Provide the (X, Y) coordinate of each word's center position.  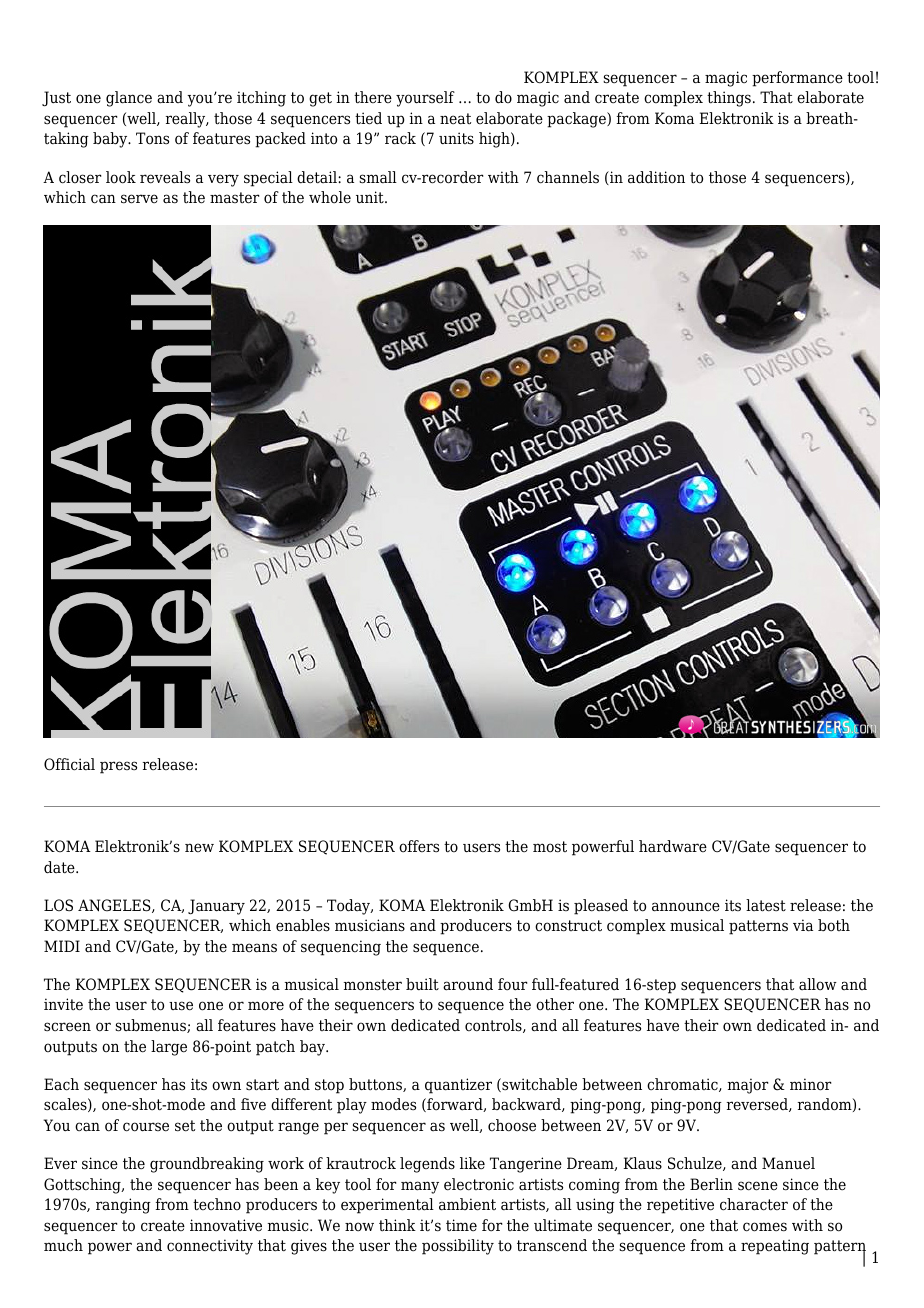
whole (330, 197)
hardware (673, 846)
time (461, 1225)
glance (129, 99)
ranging (123, 1206)
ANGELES (115, 906)
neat (455, 119)
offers (419, 846)
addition (656, 177)
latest (766, 905)
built (422, 984)
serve (139, 199)
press (118, 767)
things (729, 99)
